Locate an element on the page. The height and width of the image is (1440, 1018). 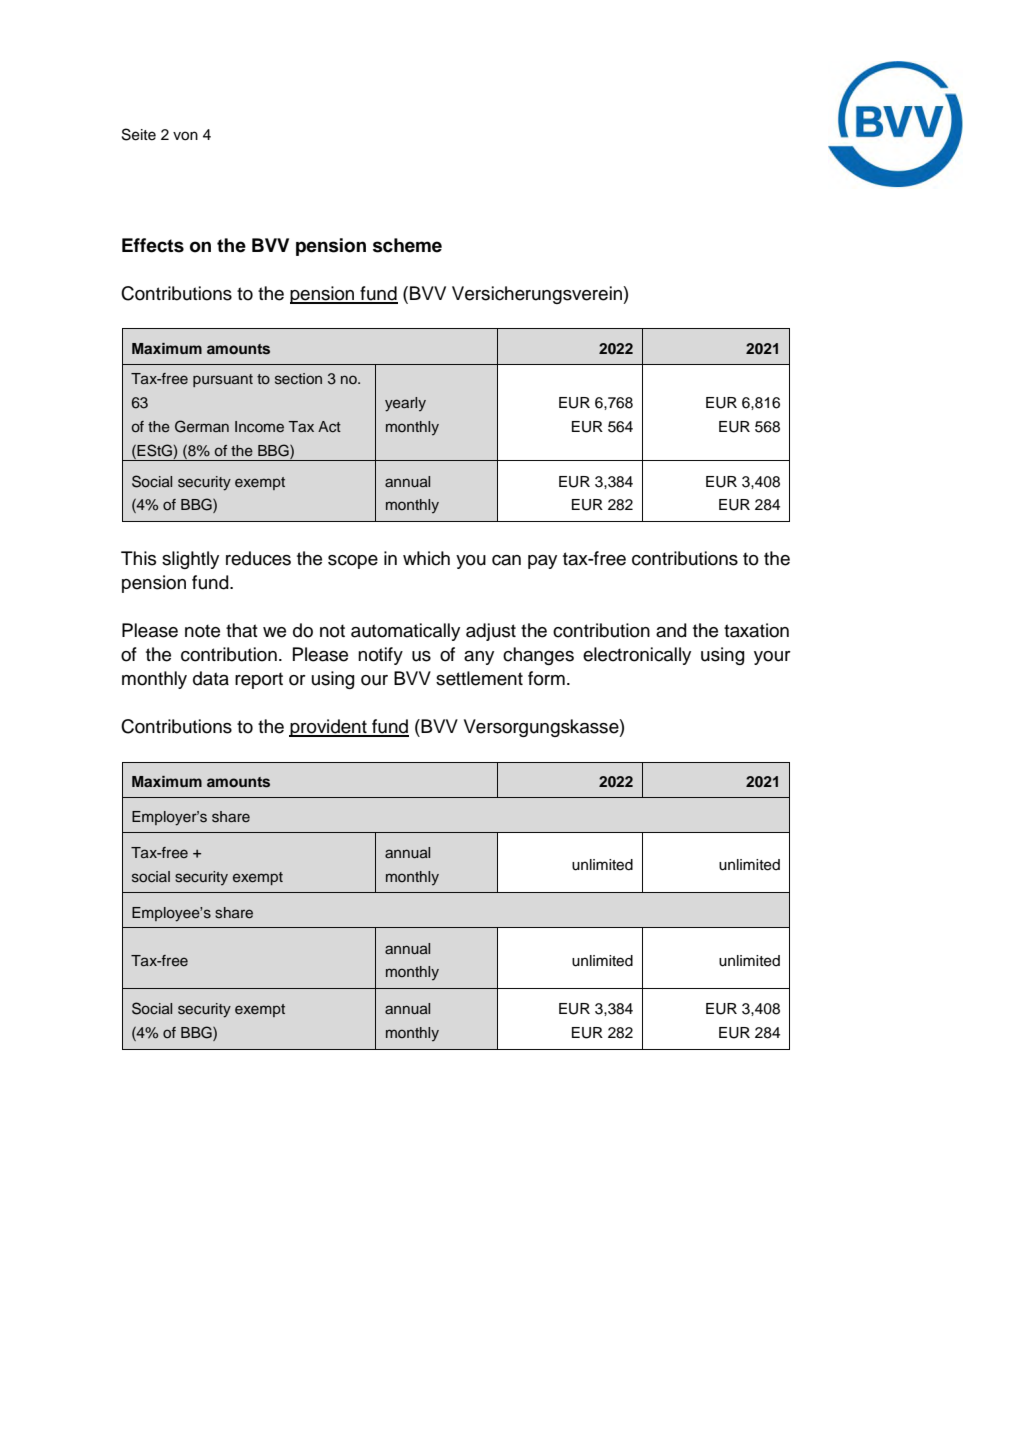
scheme is located at coordinates (407, 245).
